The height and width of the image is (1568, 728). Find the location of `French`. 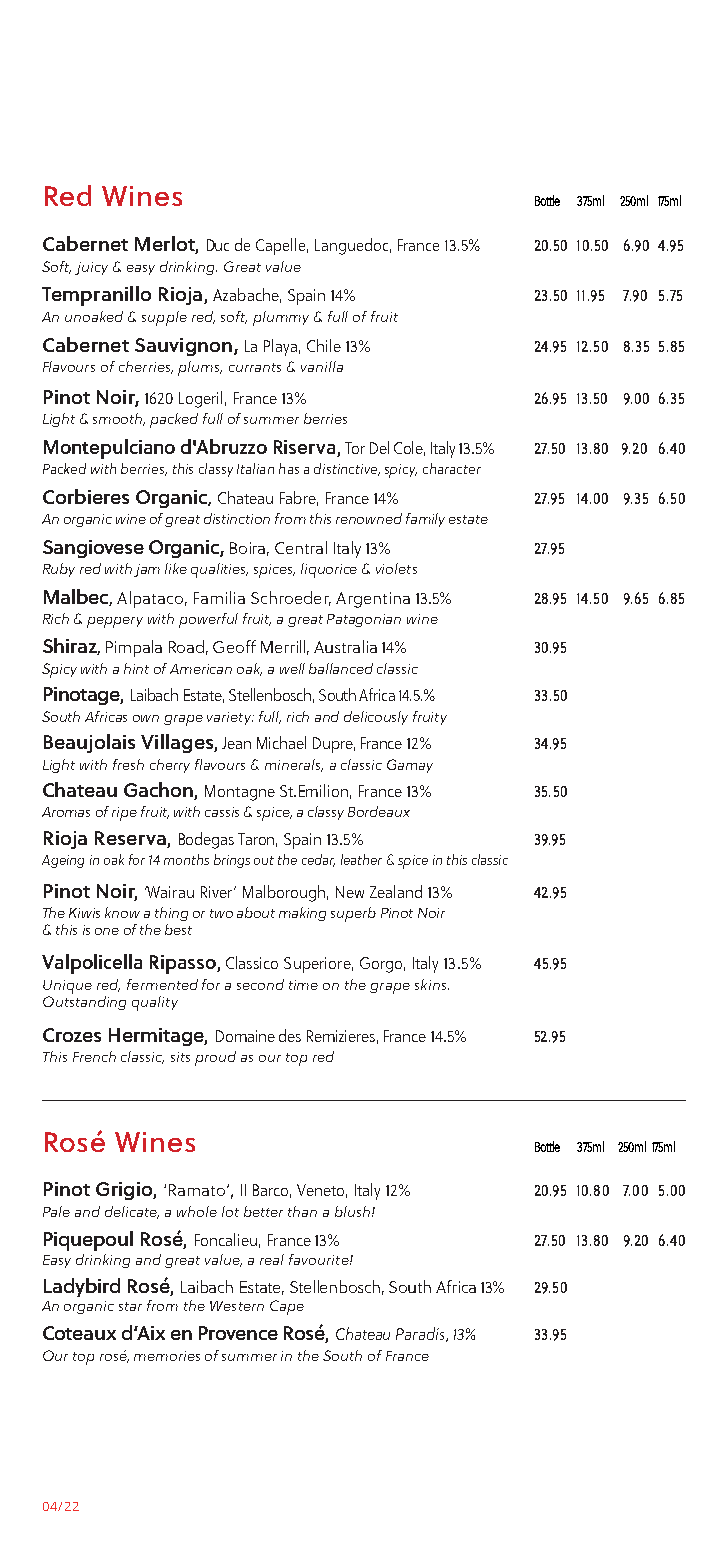

French is located at coordinates (94, 1056).
